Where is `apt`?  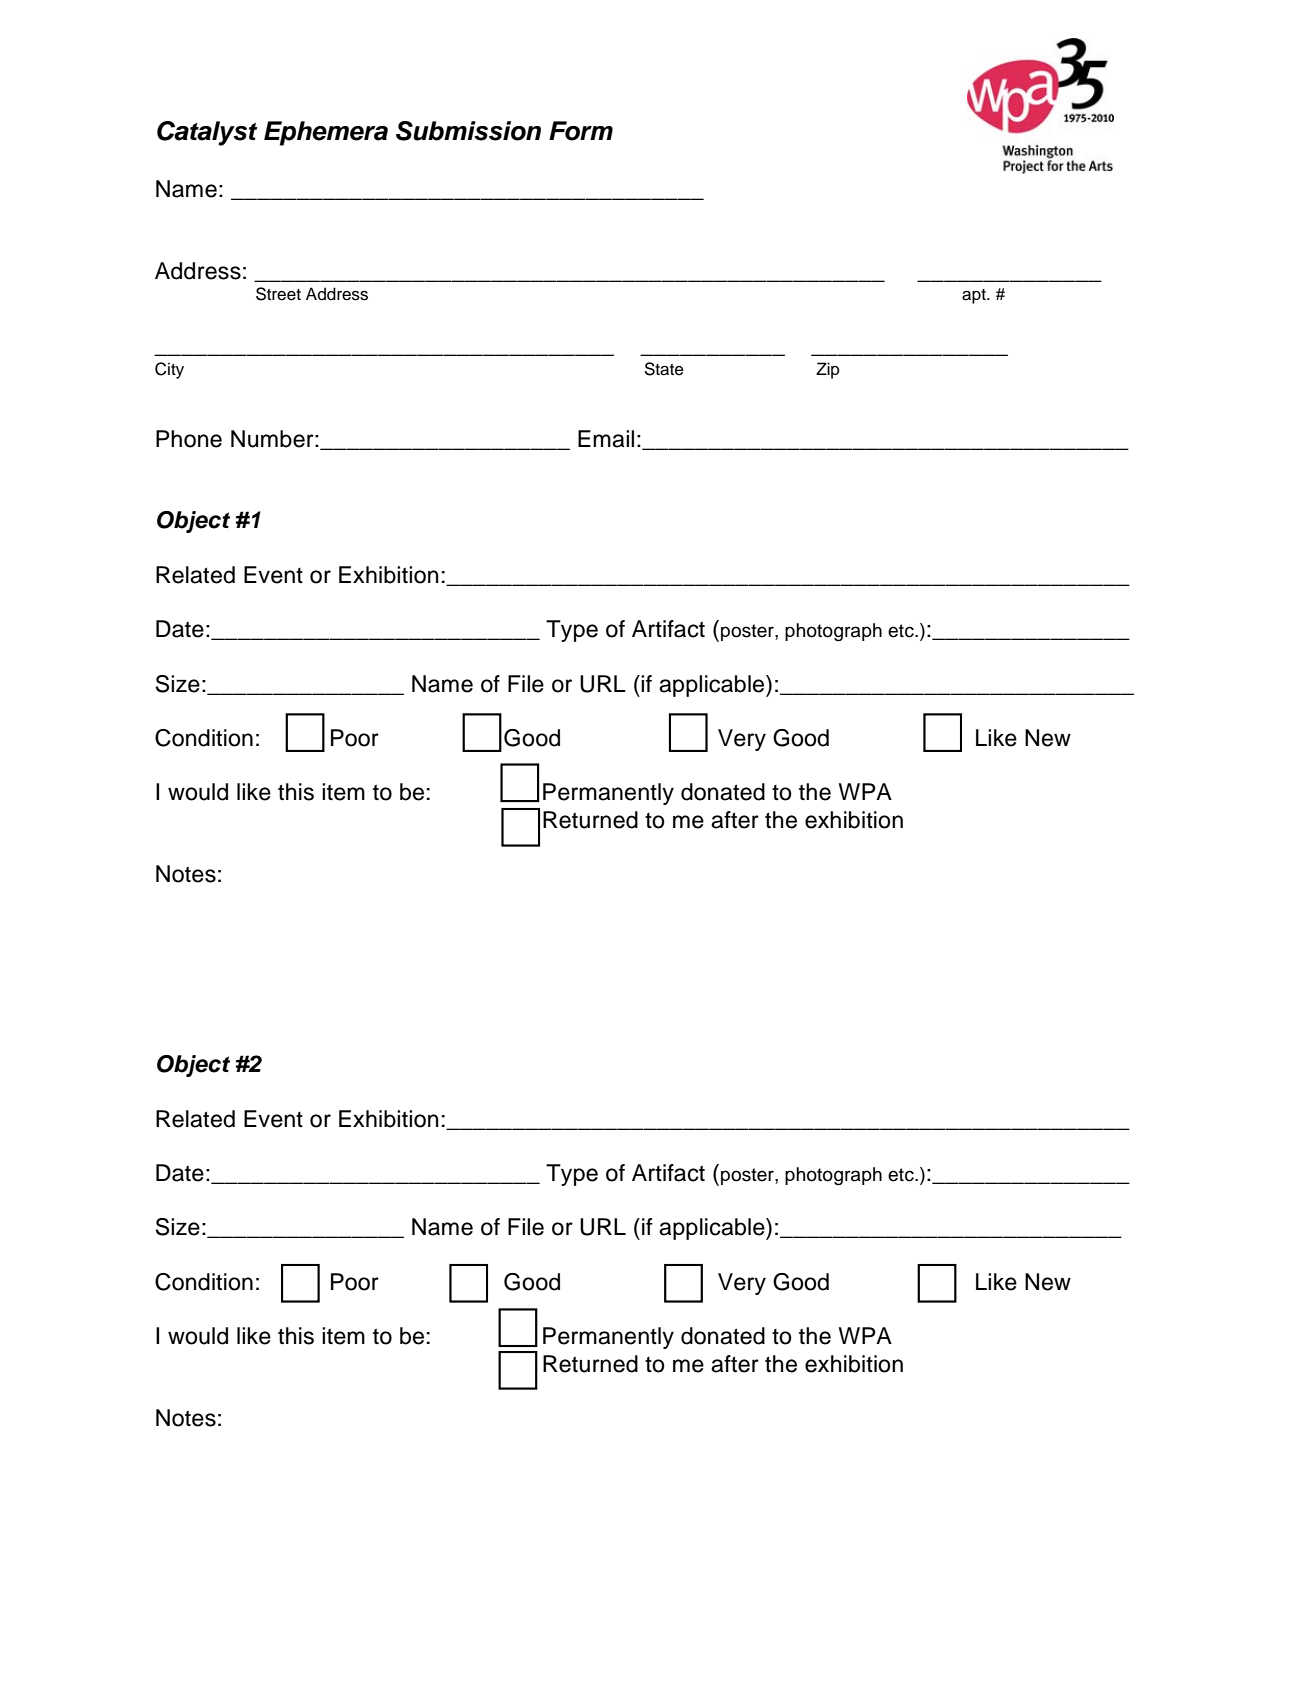 apt is located at coordinates (975, 296).
